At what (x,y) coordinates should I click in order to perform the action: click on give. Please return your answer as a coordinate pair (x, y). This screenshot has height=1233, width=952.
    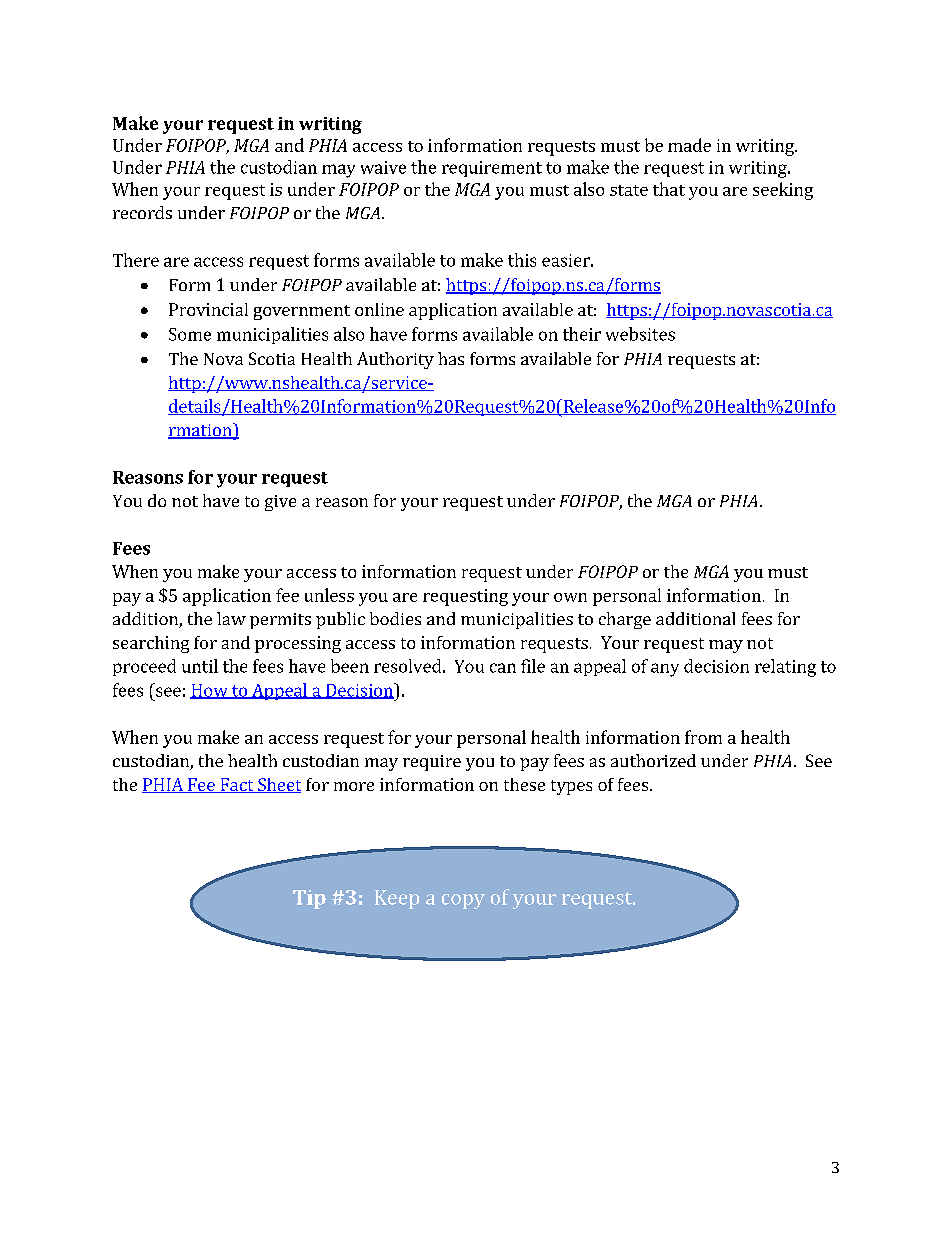
    Looking at the image, I should click on (280, 503).
